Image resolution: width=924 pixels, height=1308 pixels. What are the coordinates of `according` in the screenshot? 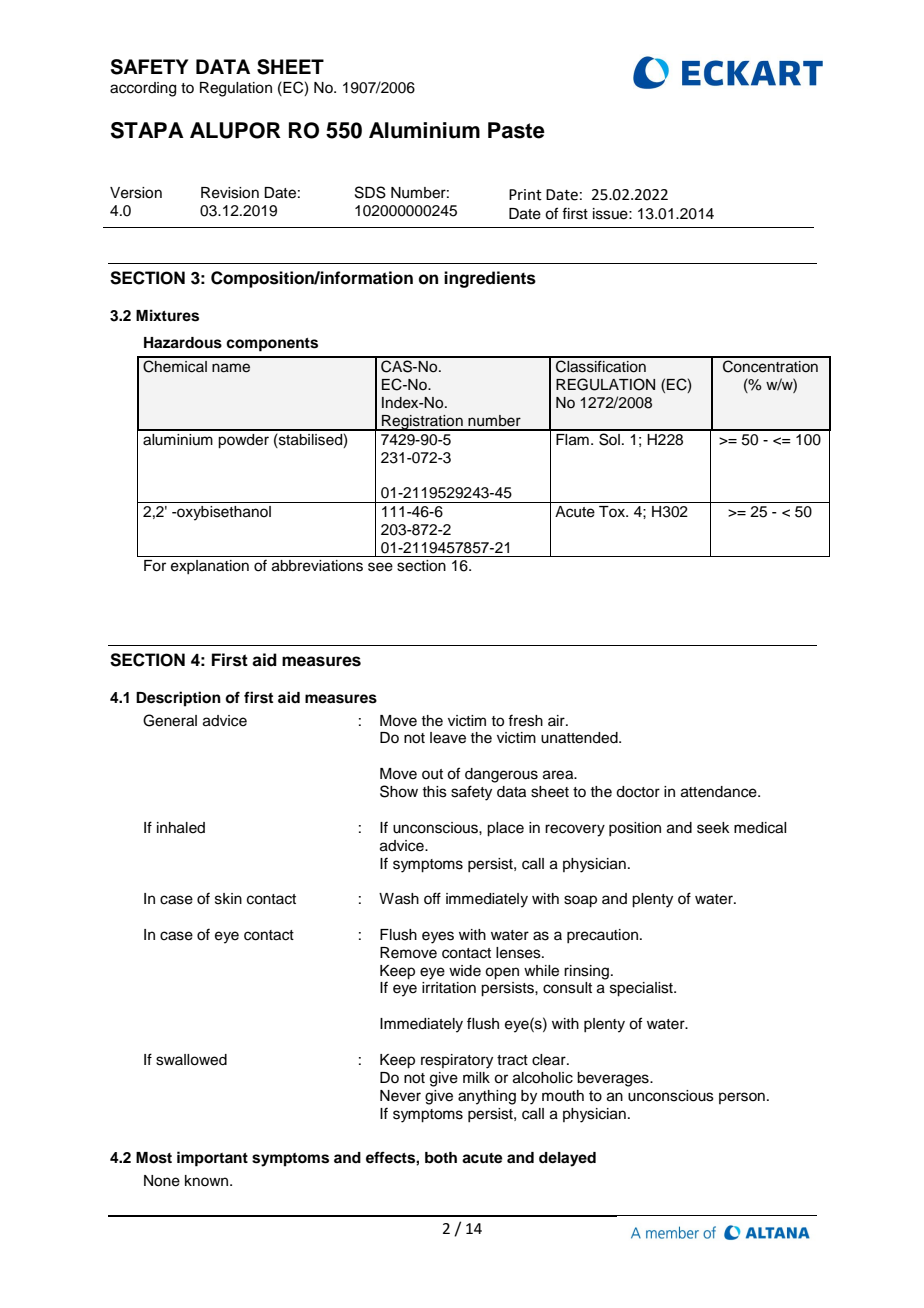 It's located at (143, 89).
